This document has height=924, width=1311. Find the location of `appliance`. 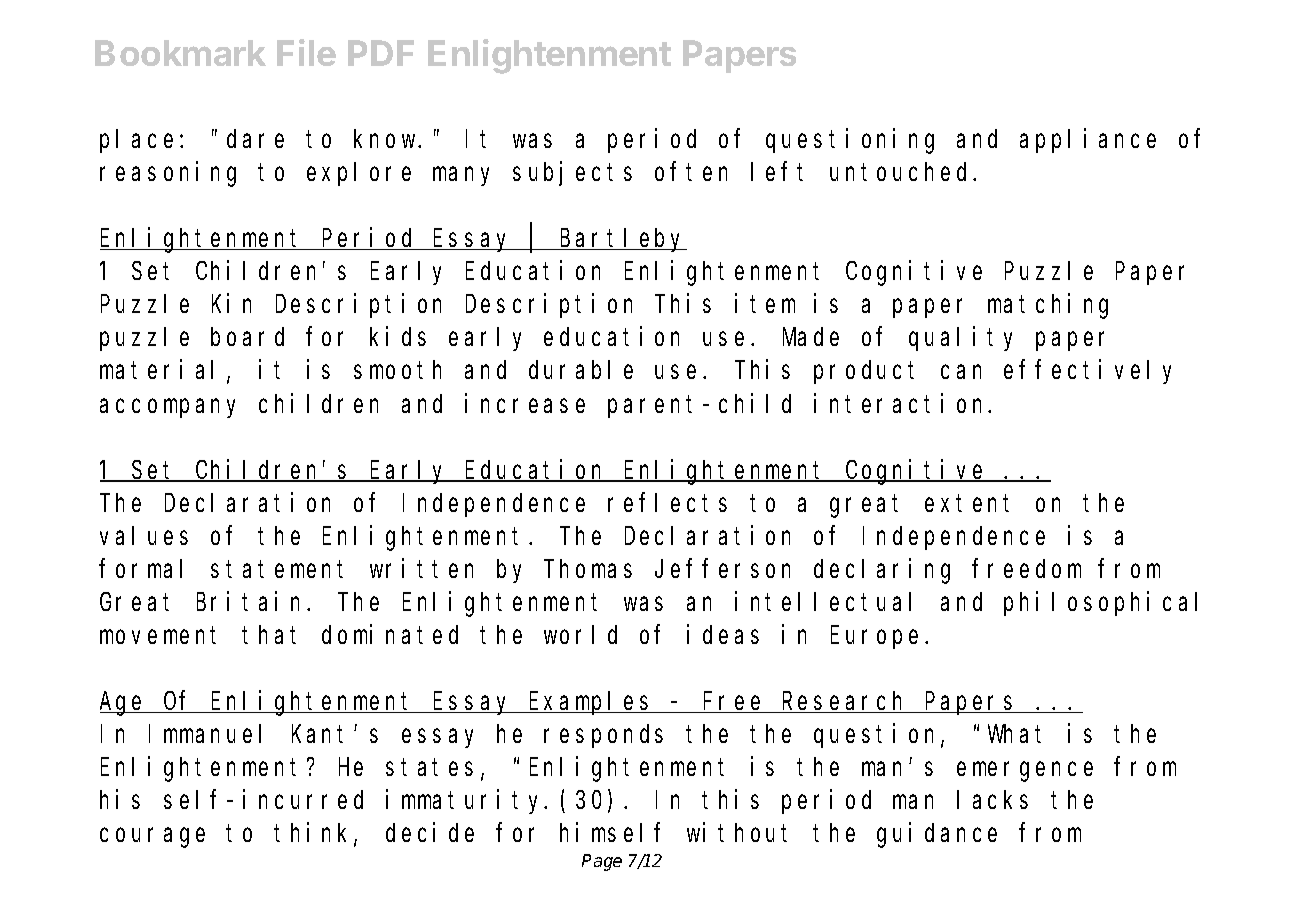

appliance is located at coordinates (1088, 141).
